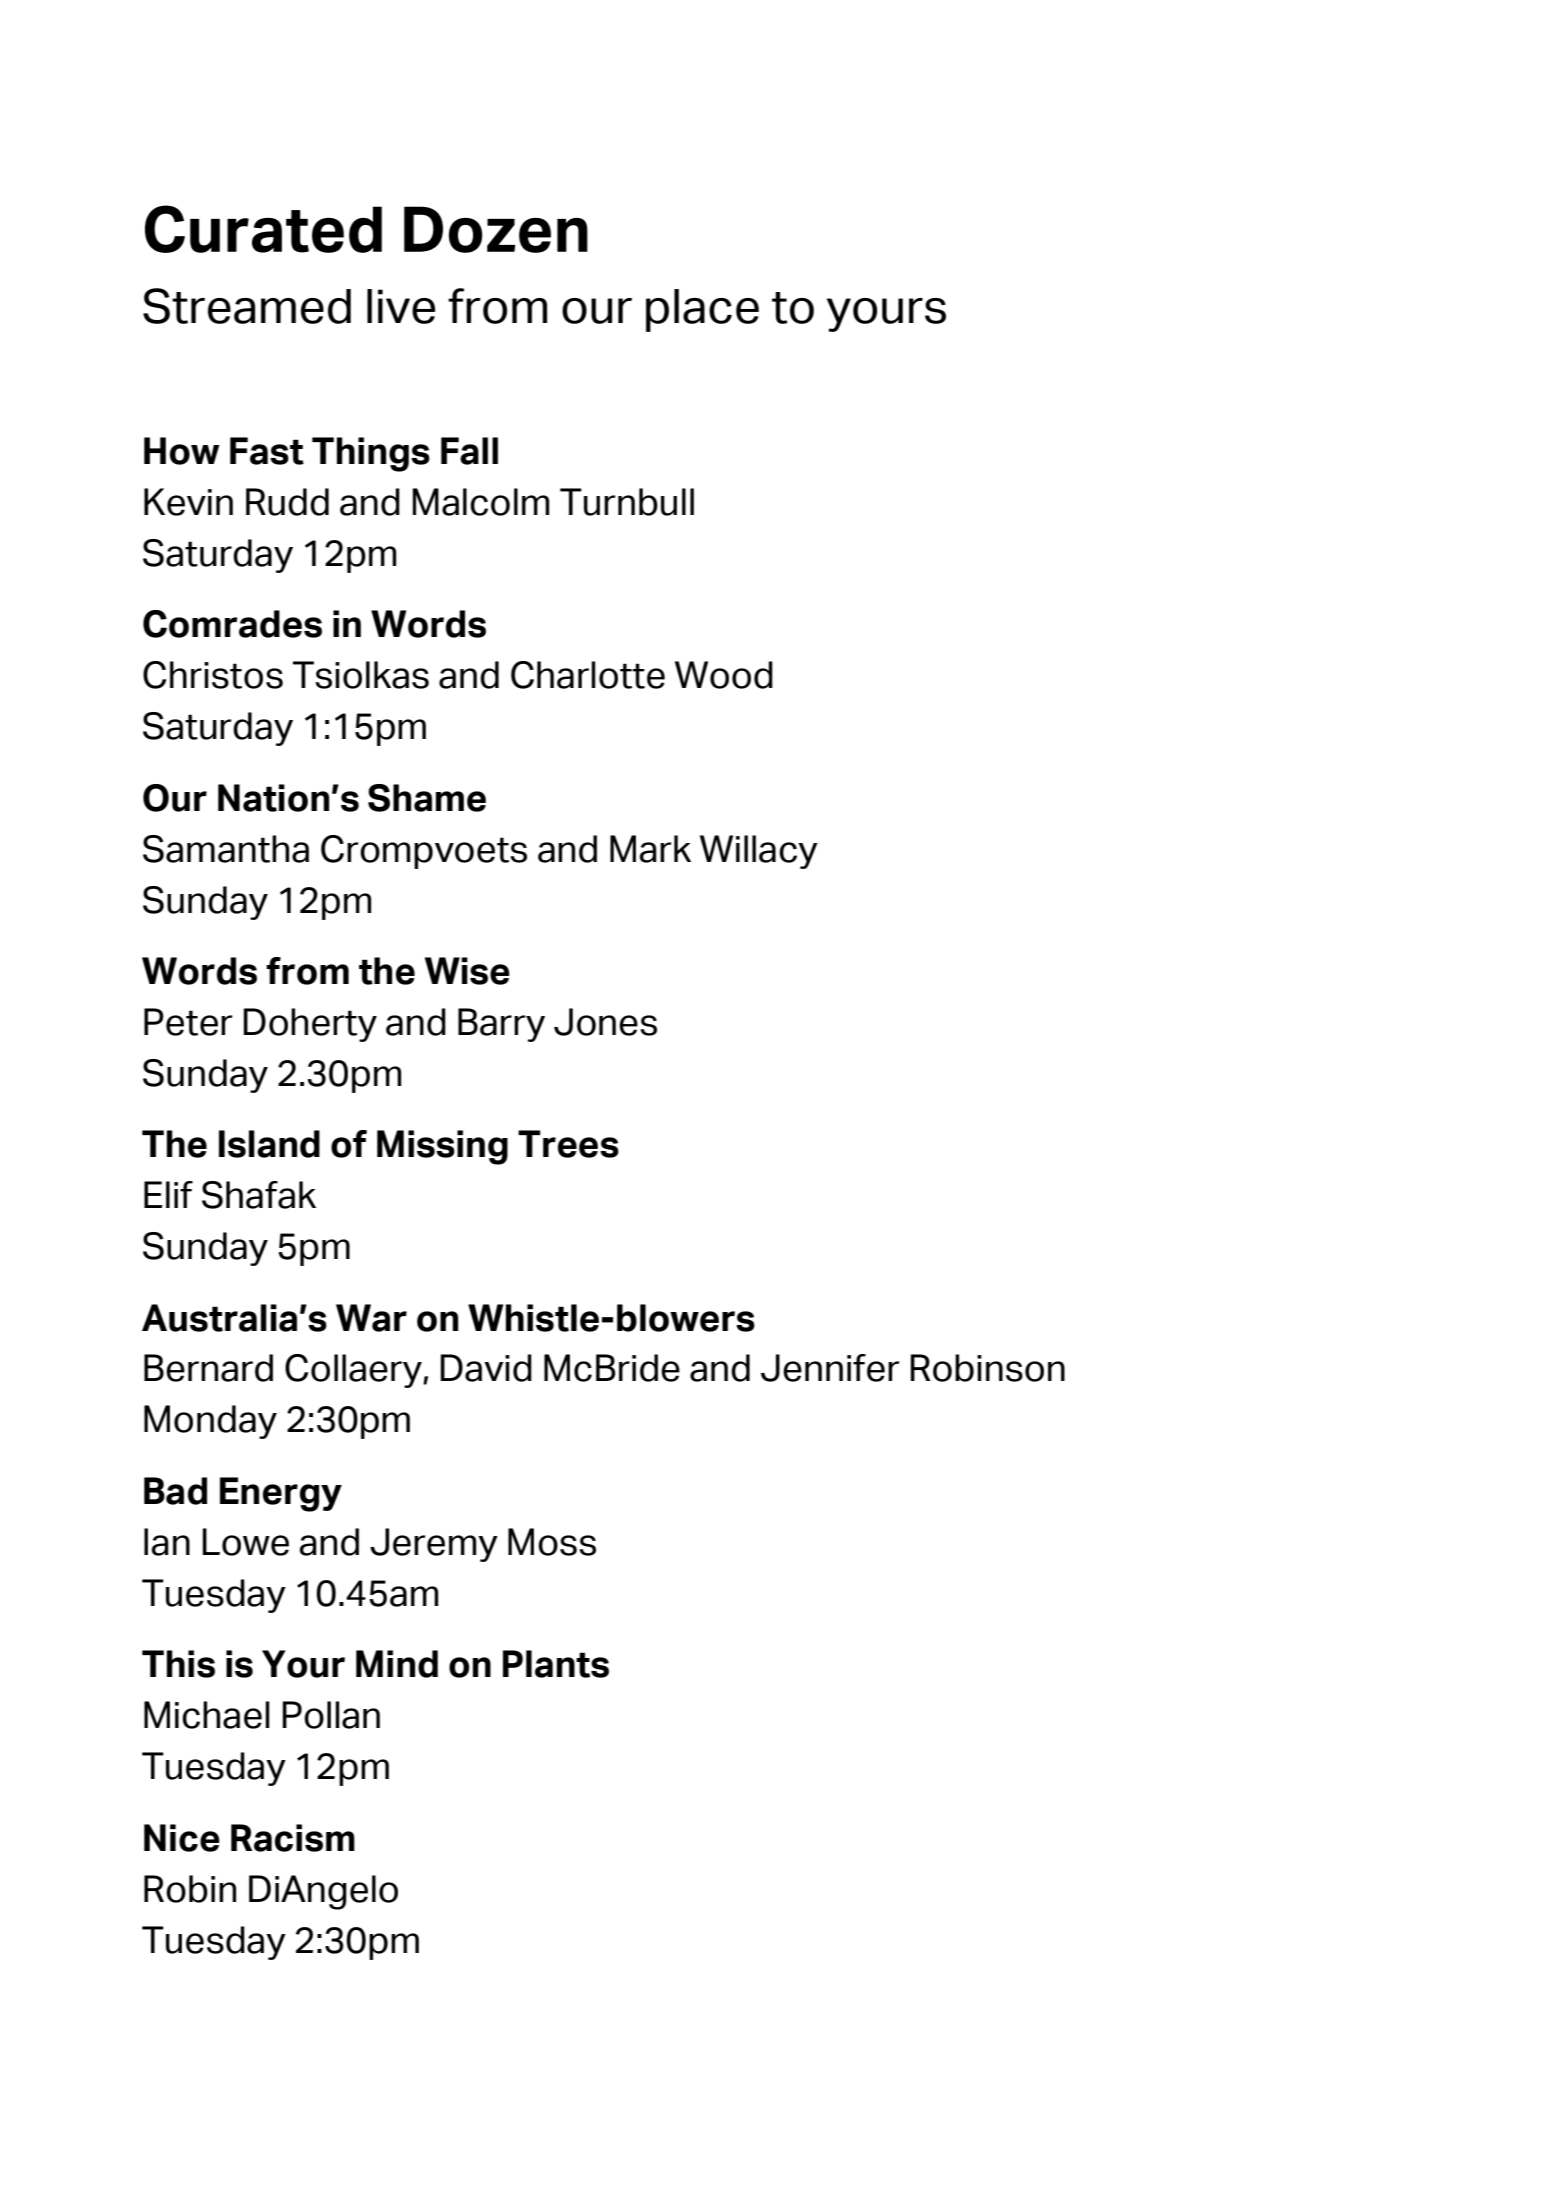 The width and height of the image is (1563, 2210). Describe the element at coordinates (427, 798) in the image. I see `Shame` at that location.
